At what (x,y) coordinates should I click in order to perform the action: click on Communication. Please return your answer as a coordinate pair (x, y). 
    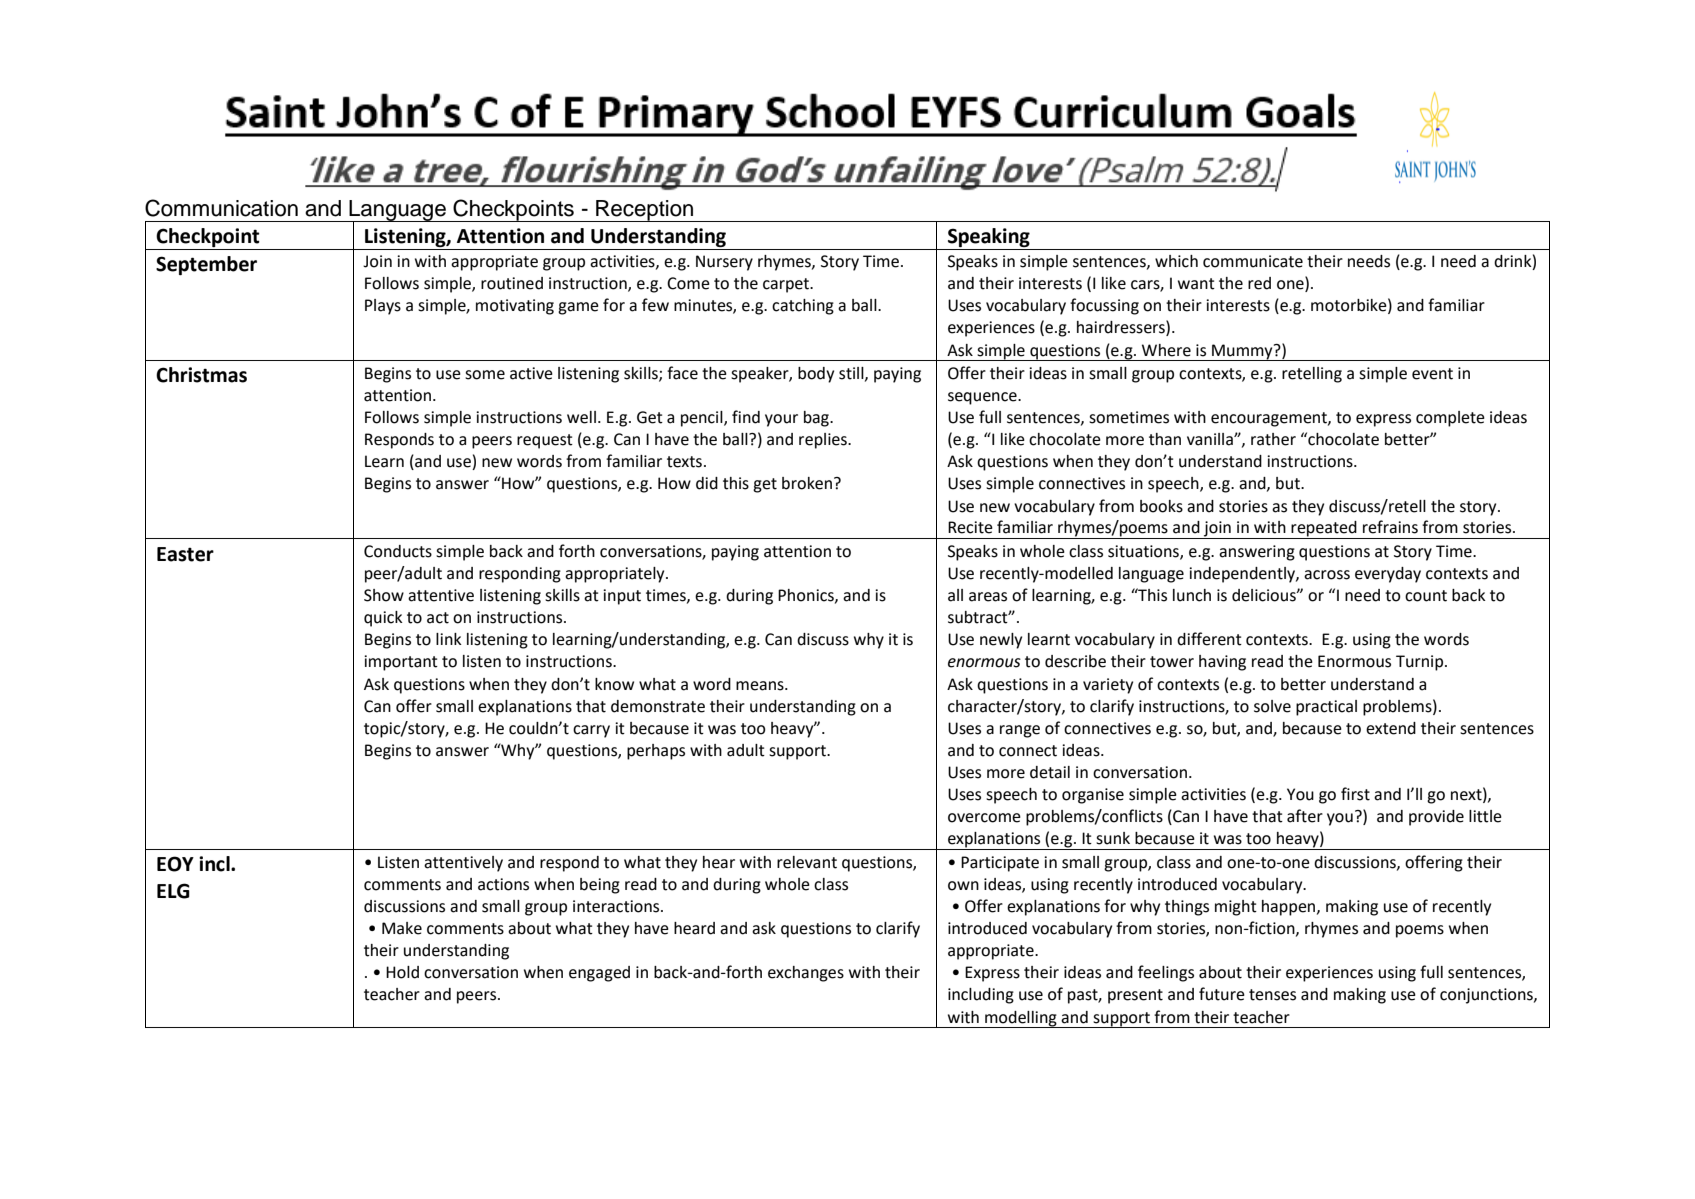
    Looking at the image, I should click on (221, 208).
